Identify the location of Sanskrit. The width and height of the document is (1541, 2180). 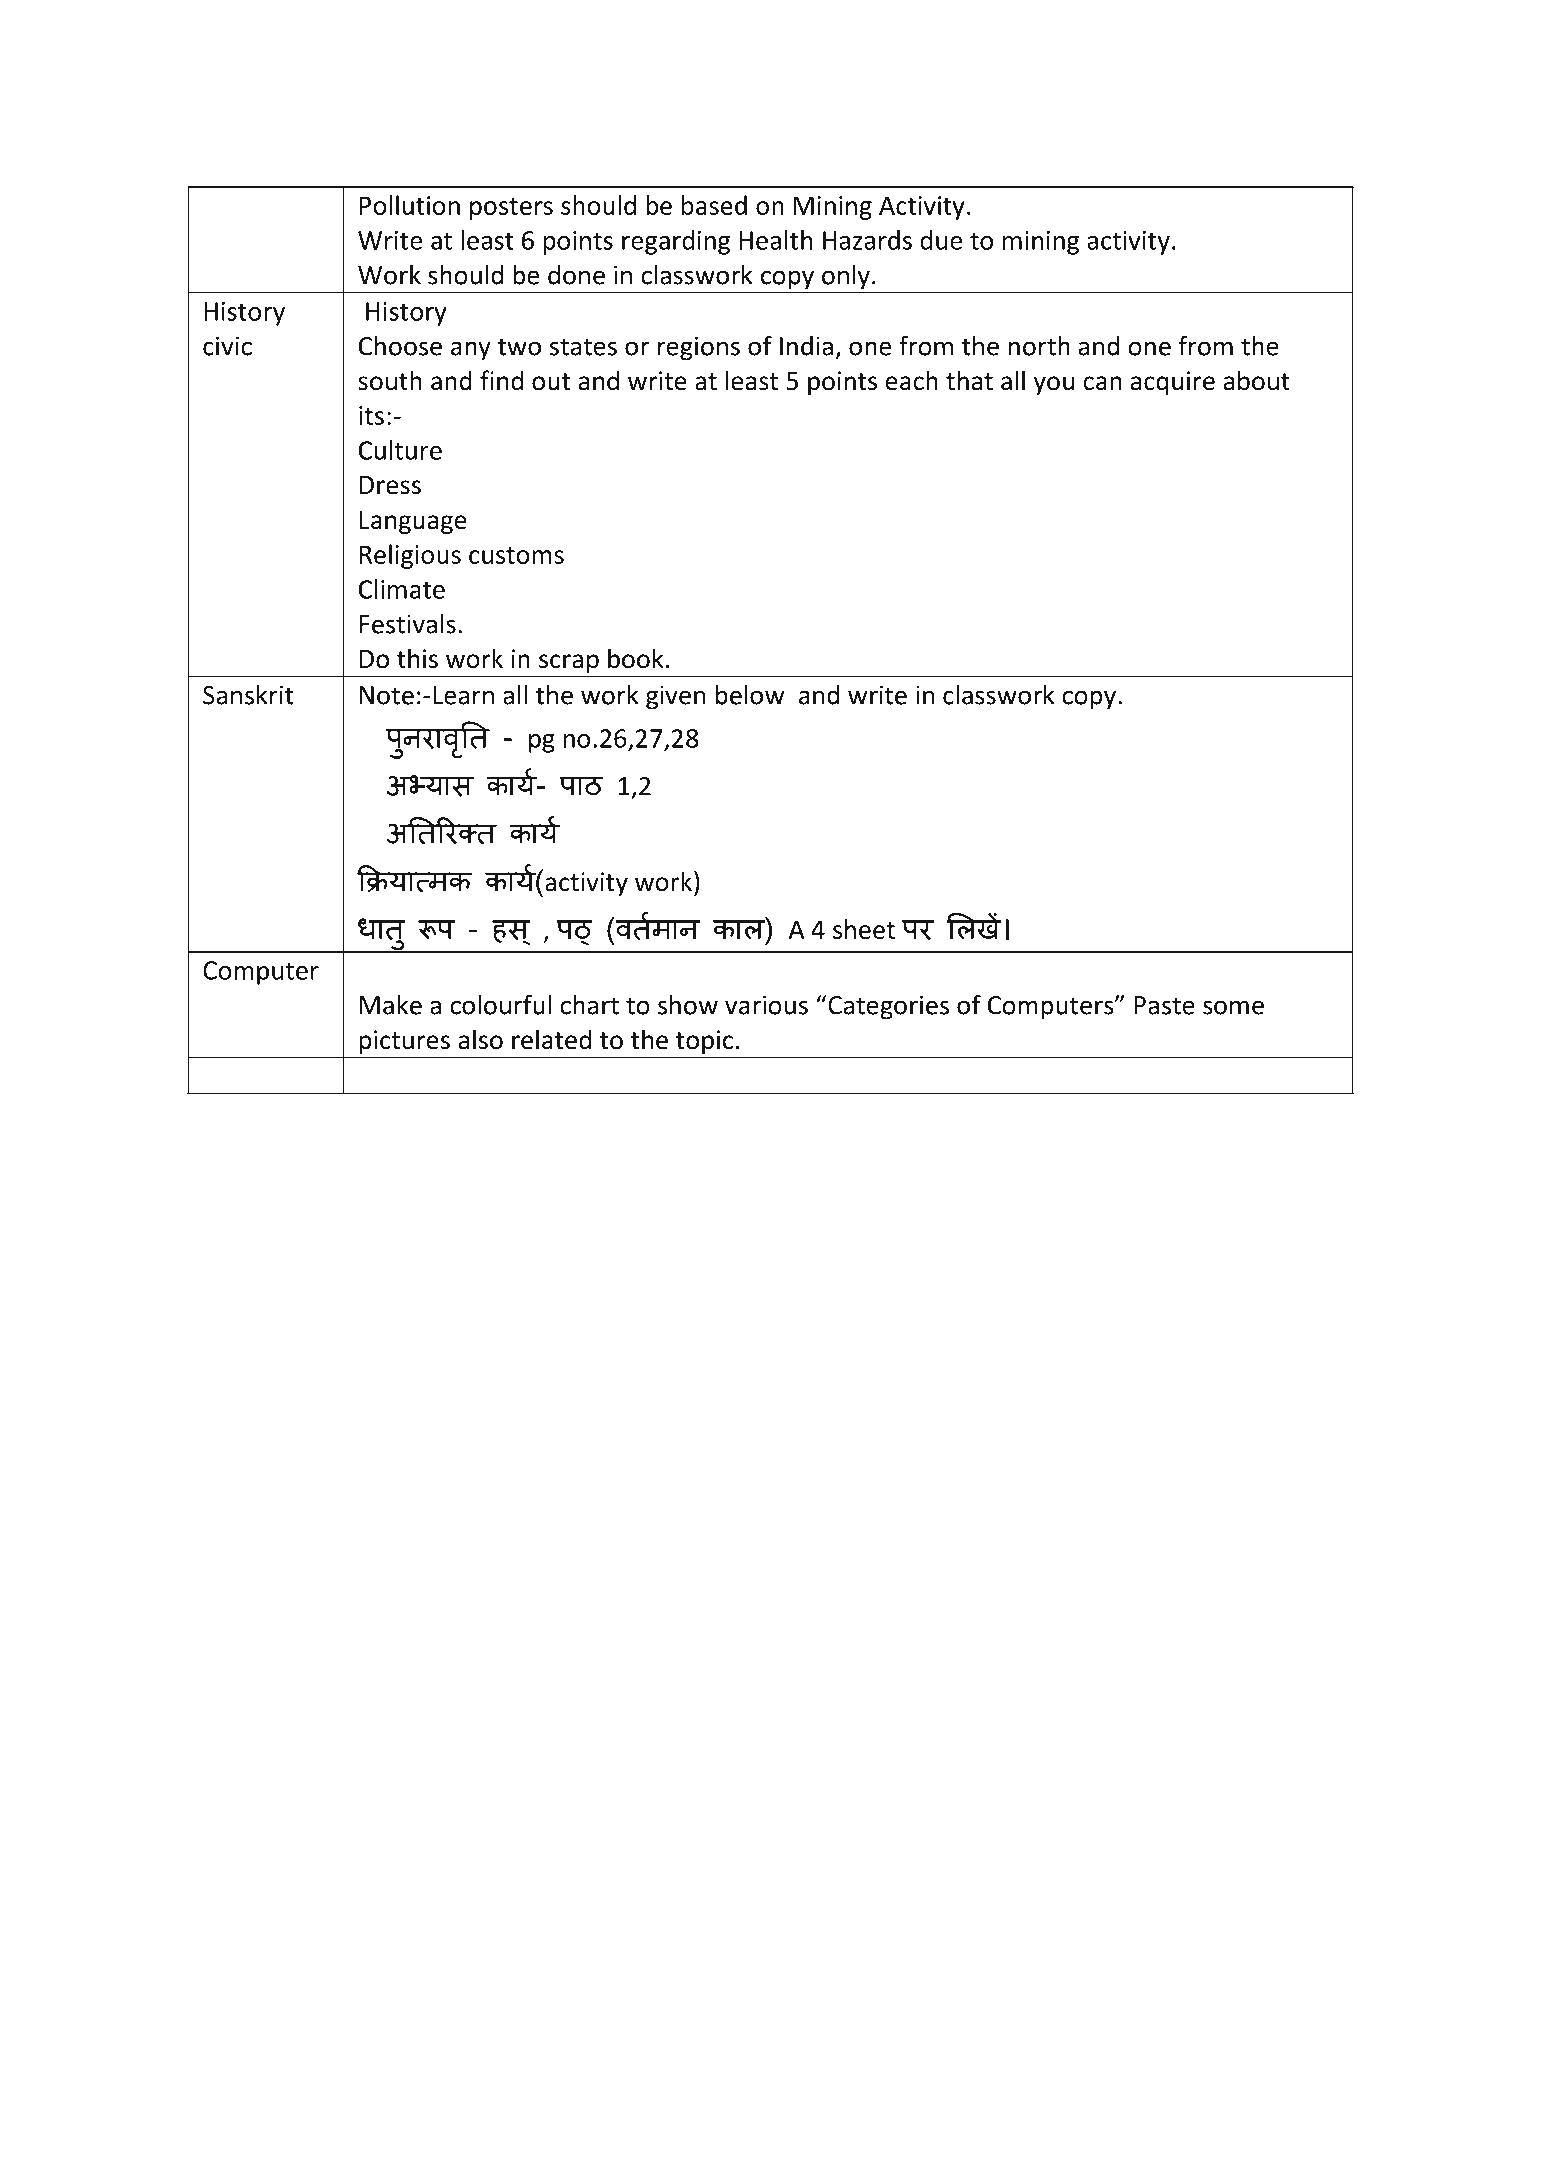
(248, 695).
